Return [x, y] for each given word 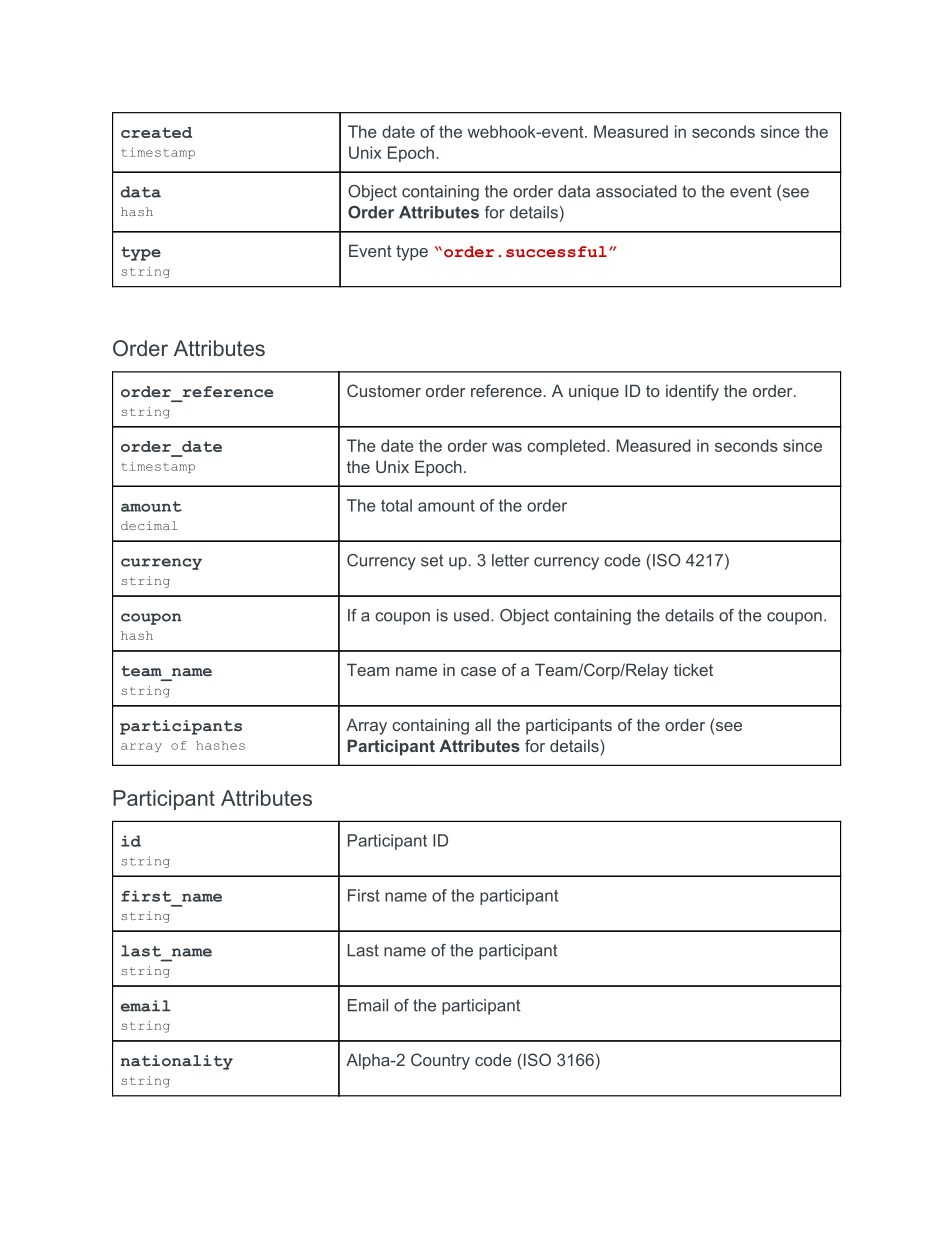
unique [594, 393]
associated [636, 191]
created [156, 132]
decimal [149, 525]
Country [440, 1061]
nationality [177, 1062]
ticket [693, 669]
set [432, 560]
